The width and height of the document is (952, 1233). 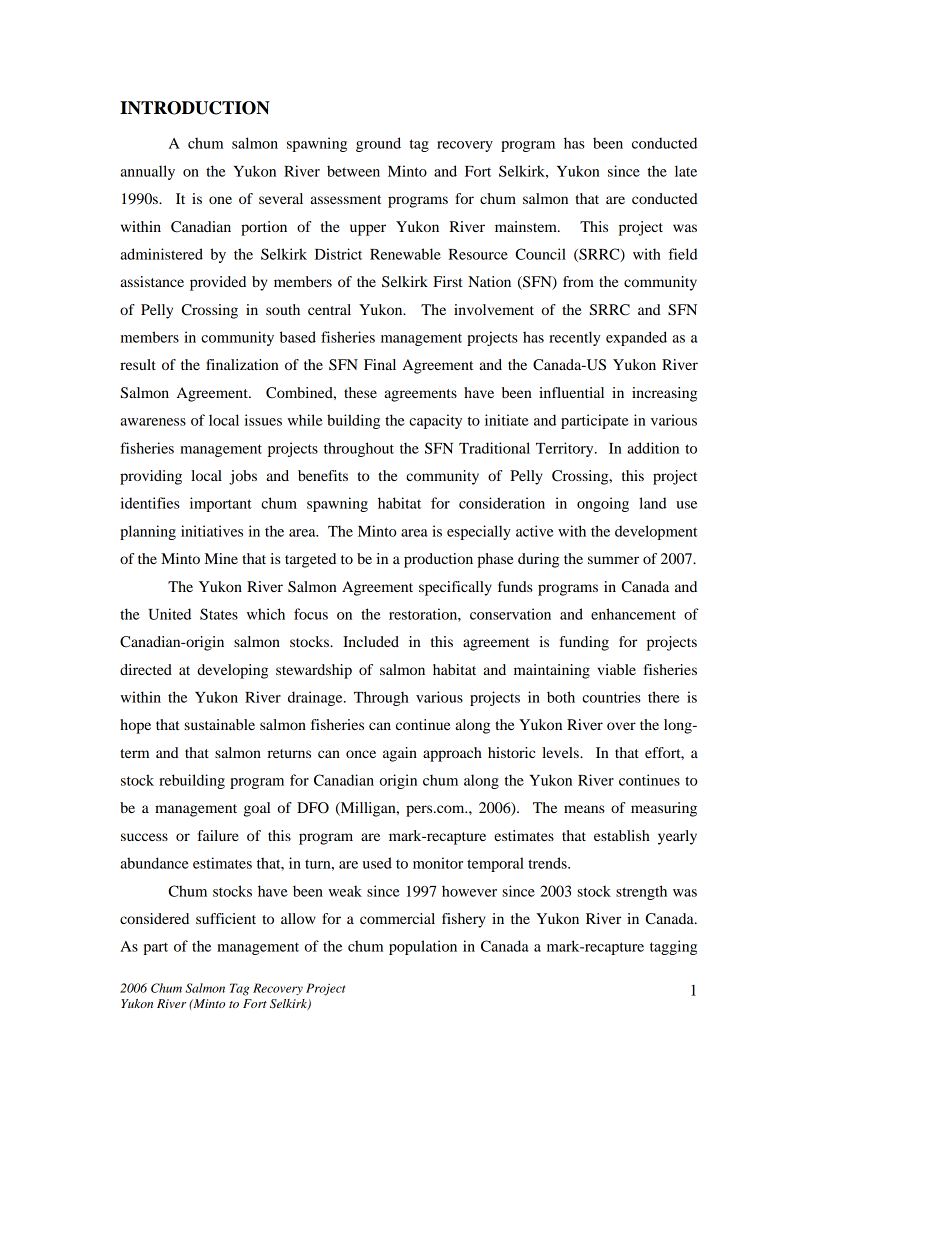 What do you see at coordinates (397, 918) in the document?
I see `commercial` at bounding box center [397, 918].
